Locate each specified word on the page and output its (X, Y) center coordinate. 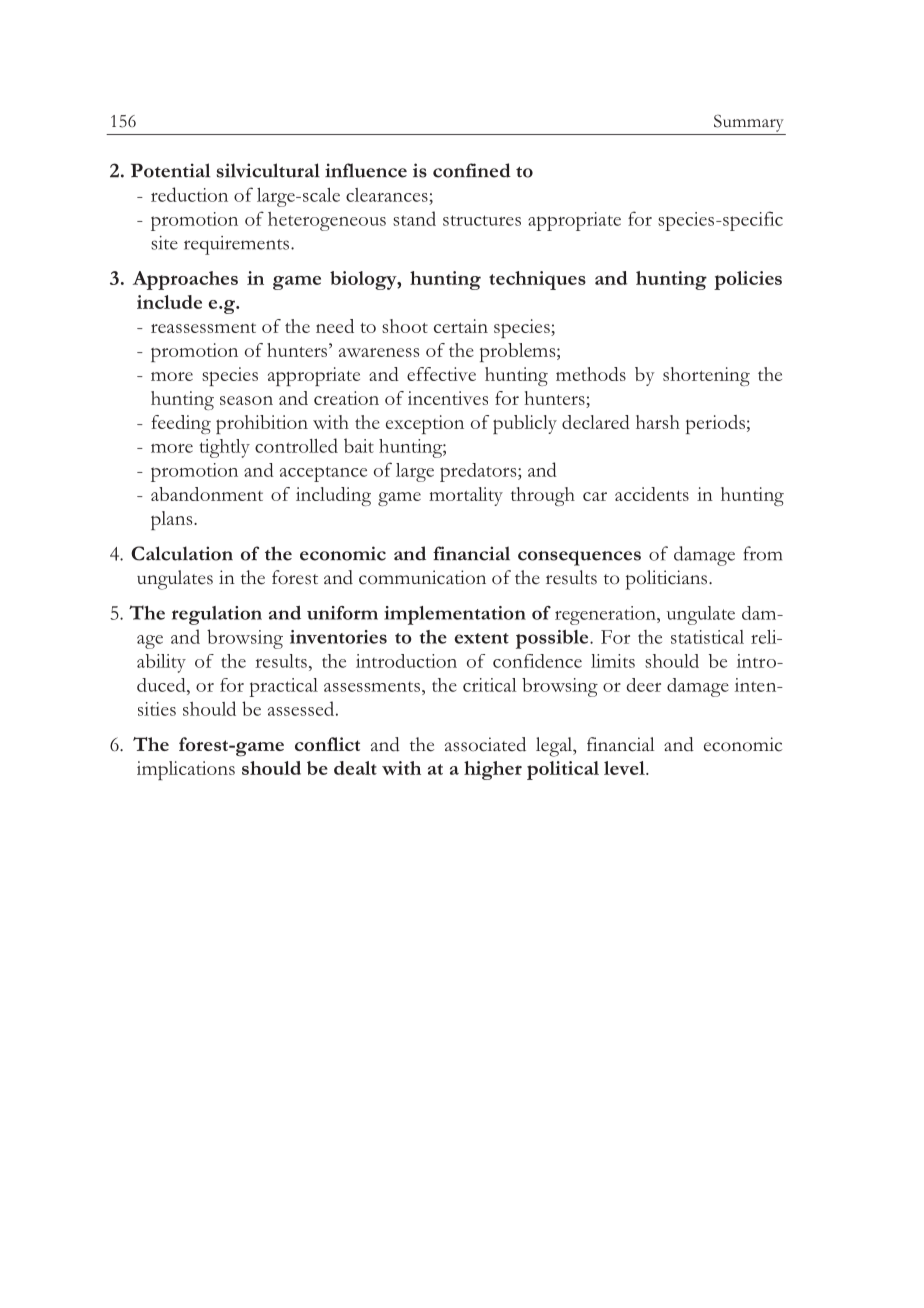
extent (481, 638)
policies (748, 280)
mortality (466, 496)
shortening (706, 376)
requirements (236, 245)
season (246, 400)
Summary (749, 123)
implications (186, 770)
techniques (537, 280)
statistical (707, 637)
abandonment (207, 494)
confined (472, 170)
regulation (217, 615)
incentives (448, 398)
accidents (652, 494)
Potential (170, 170)
